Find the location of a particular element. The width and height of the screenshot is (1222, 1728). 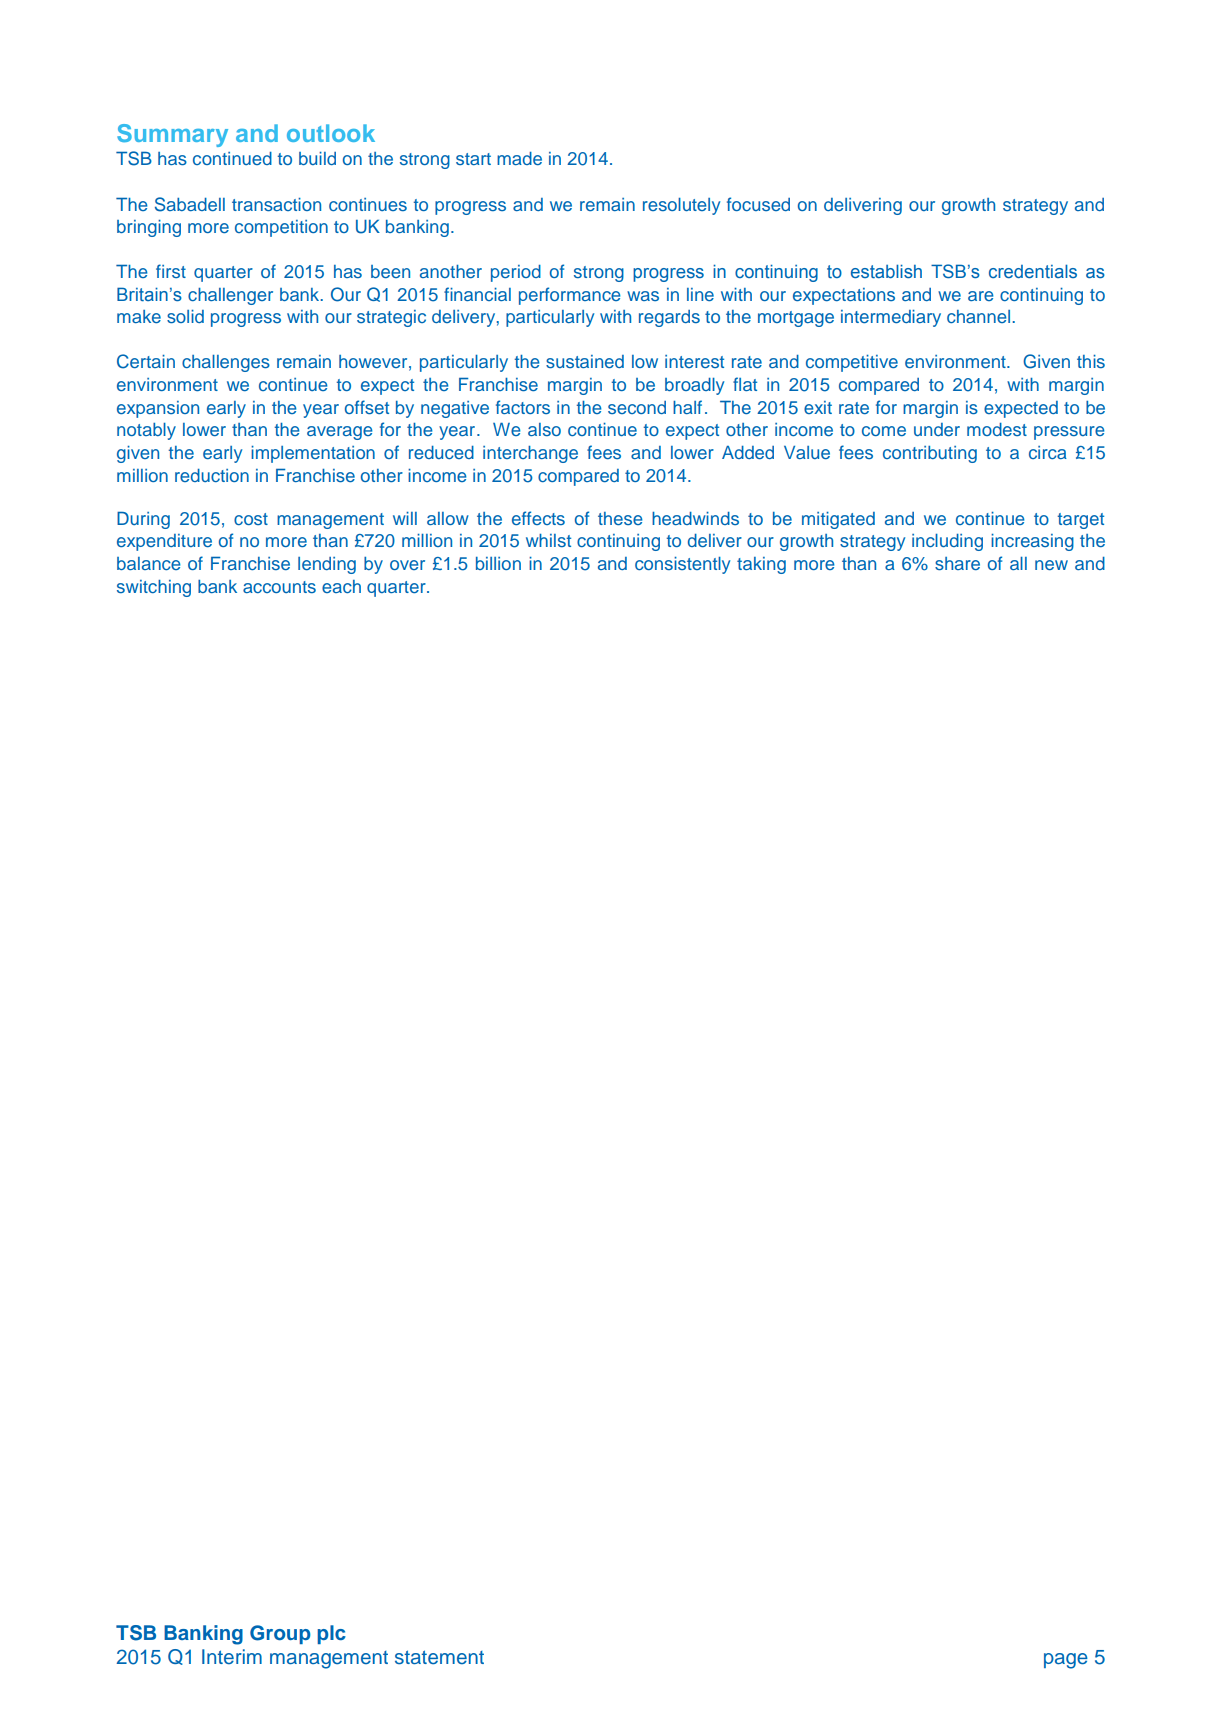

reduction is located at coordinates (212, 475).
